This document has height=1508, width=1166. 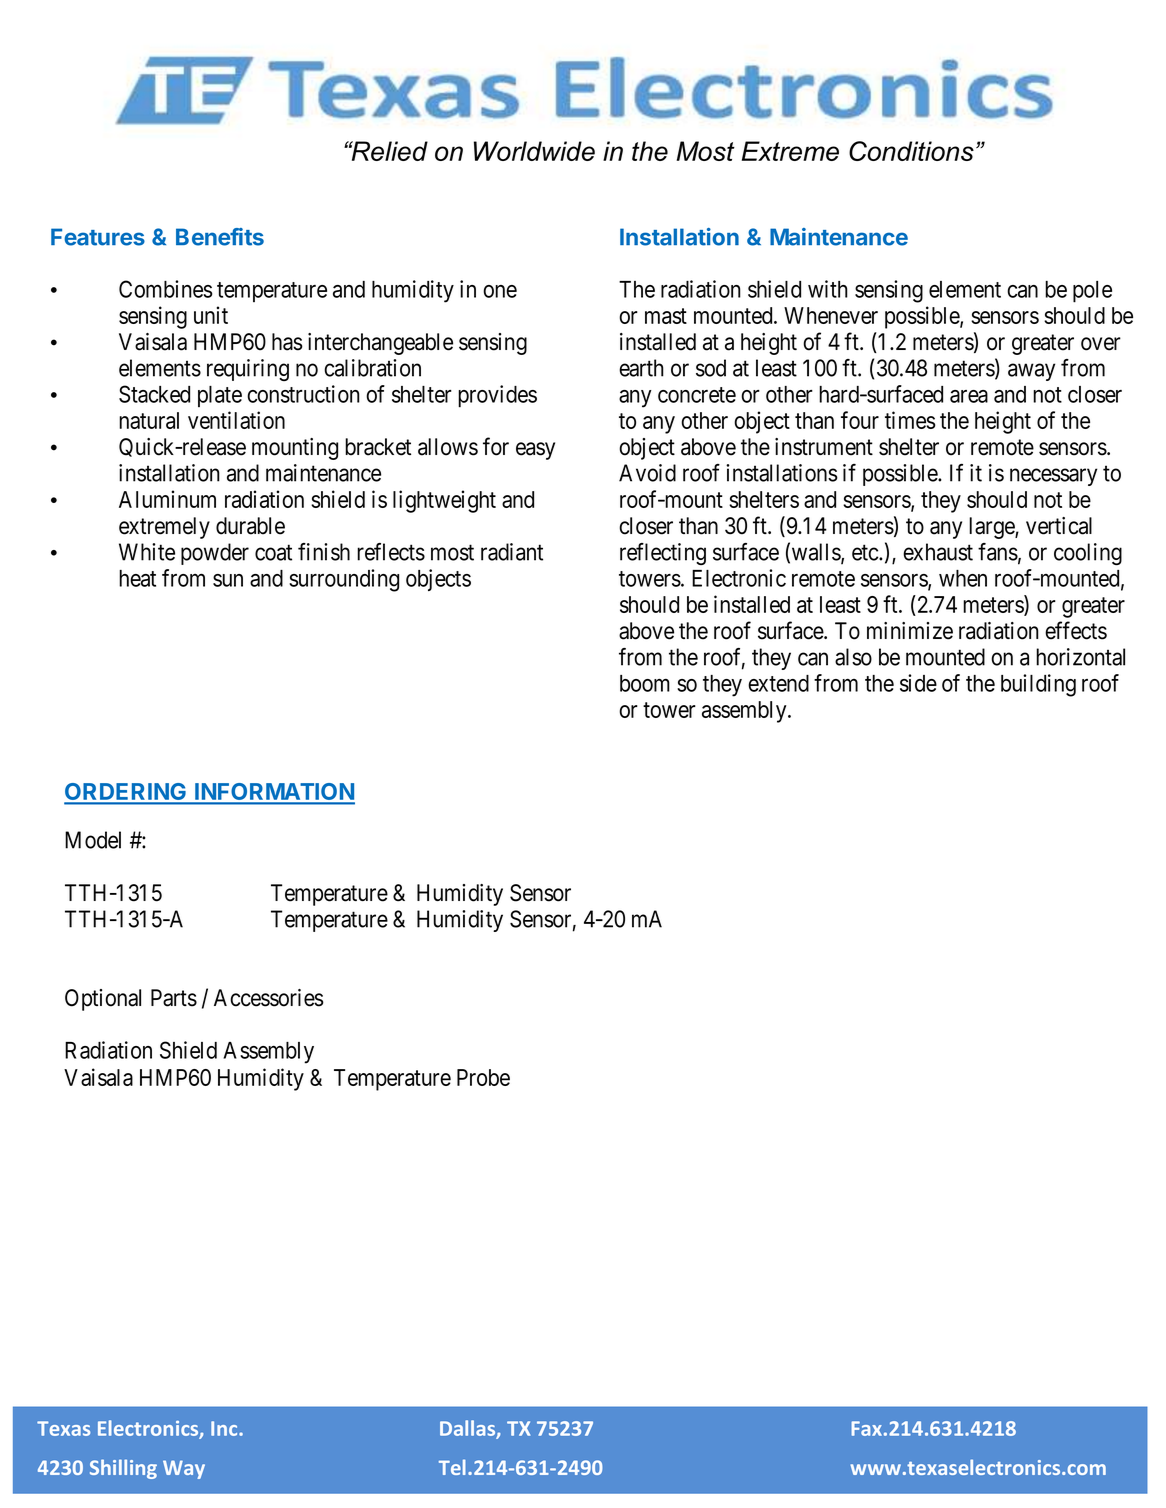 I want to click on Inc, so click(x=225, y=1428).
